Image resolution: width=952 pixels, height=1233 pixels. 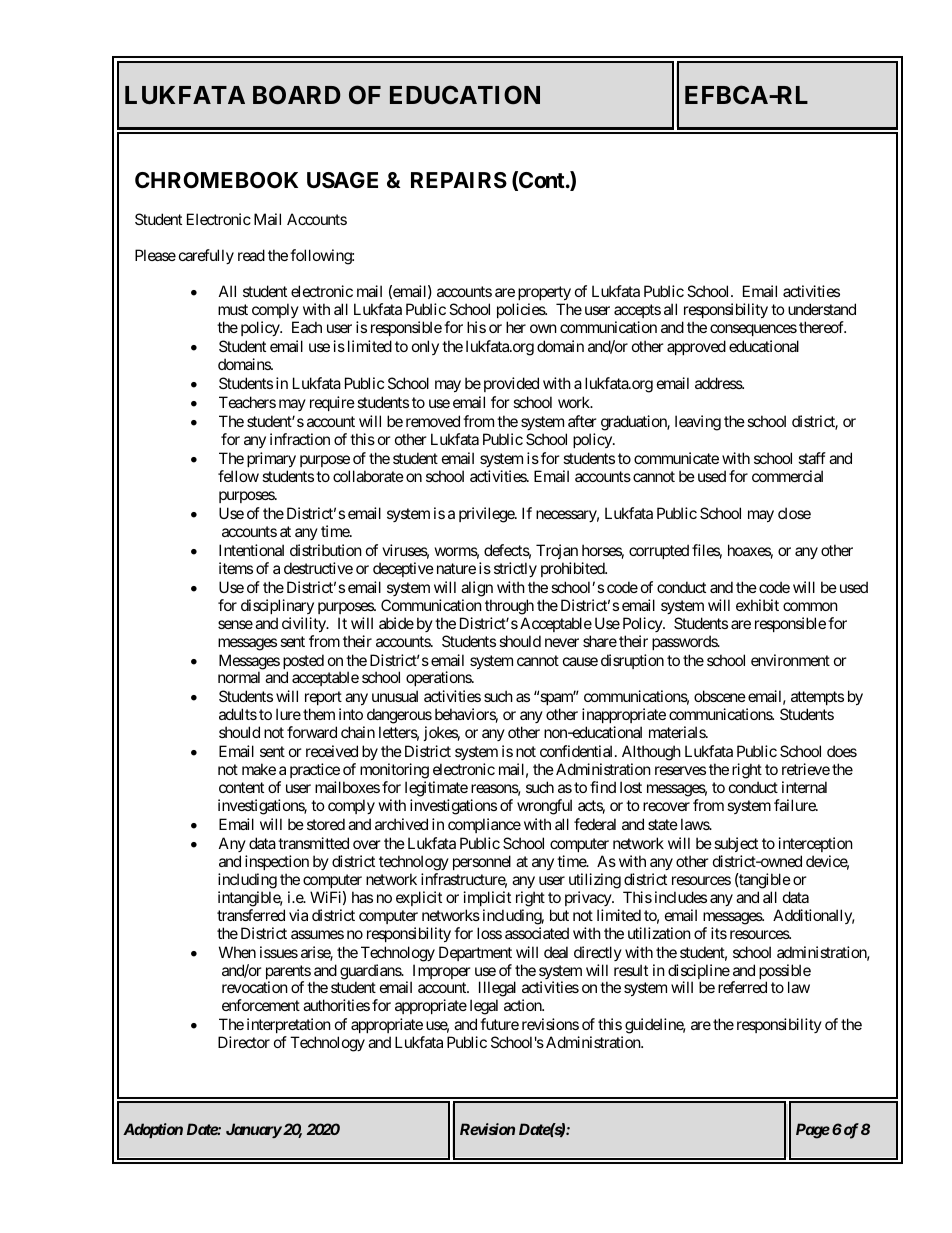 I want to click on CHROMEBOOK, so click(x=216, y=180).
